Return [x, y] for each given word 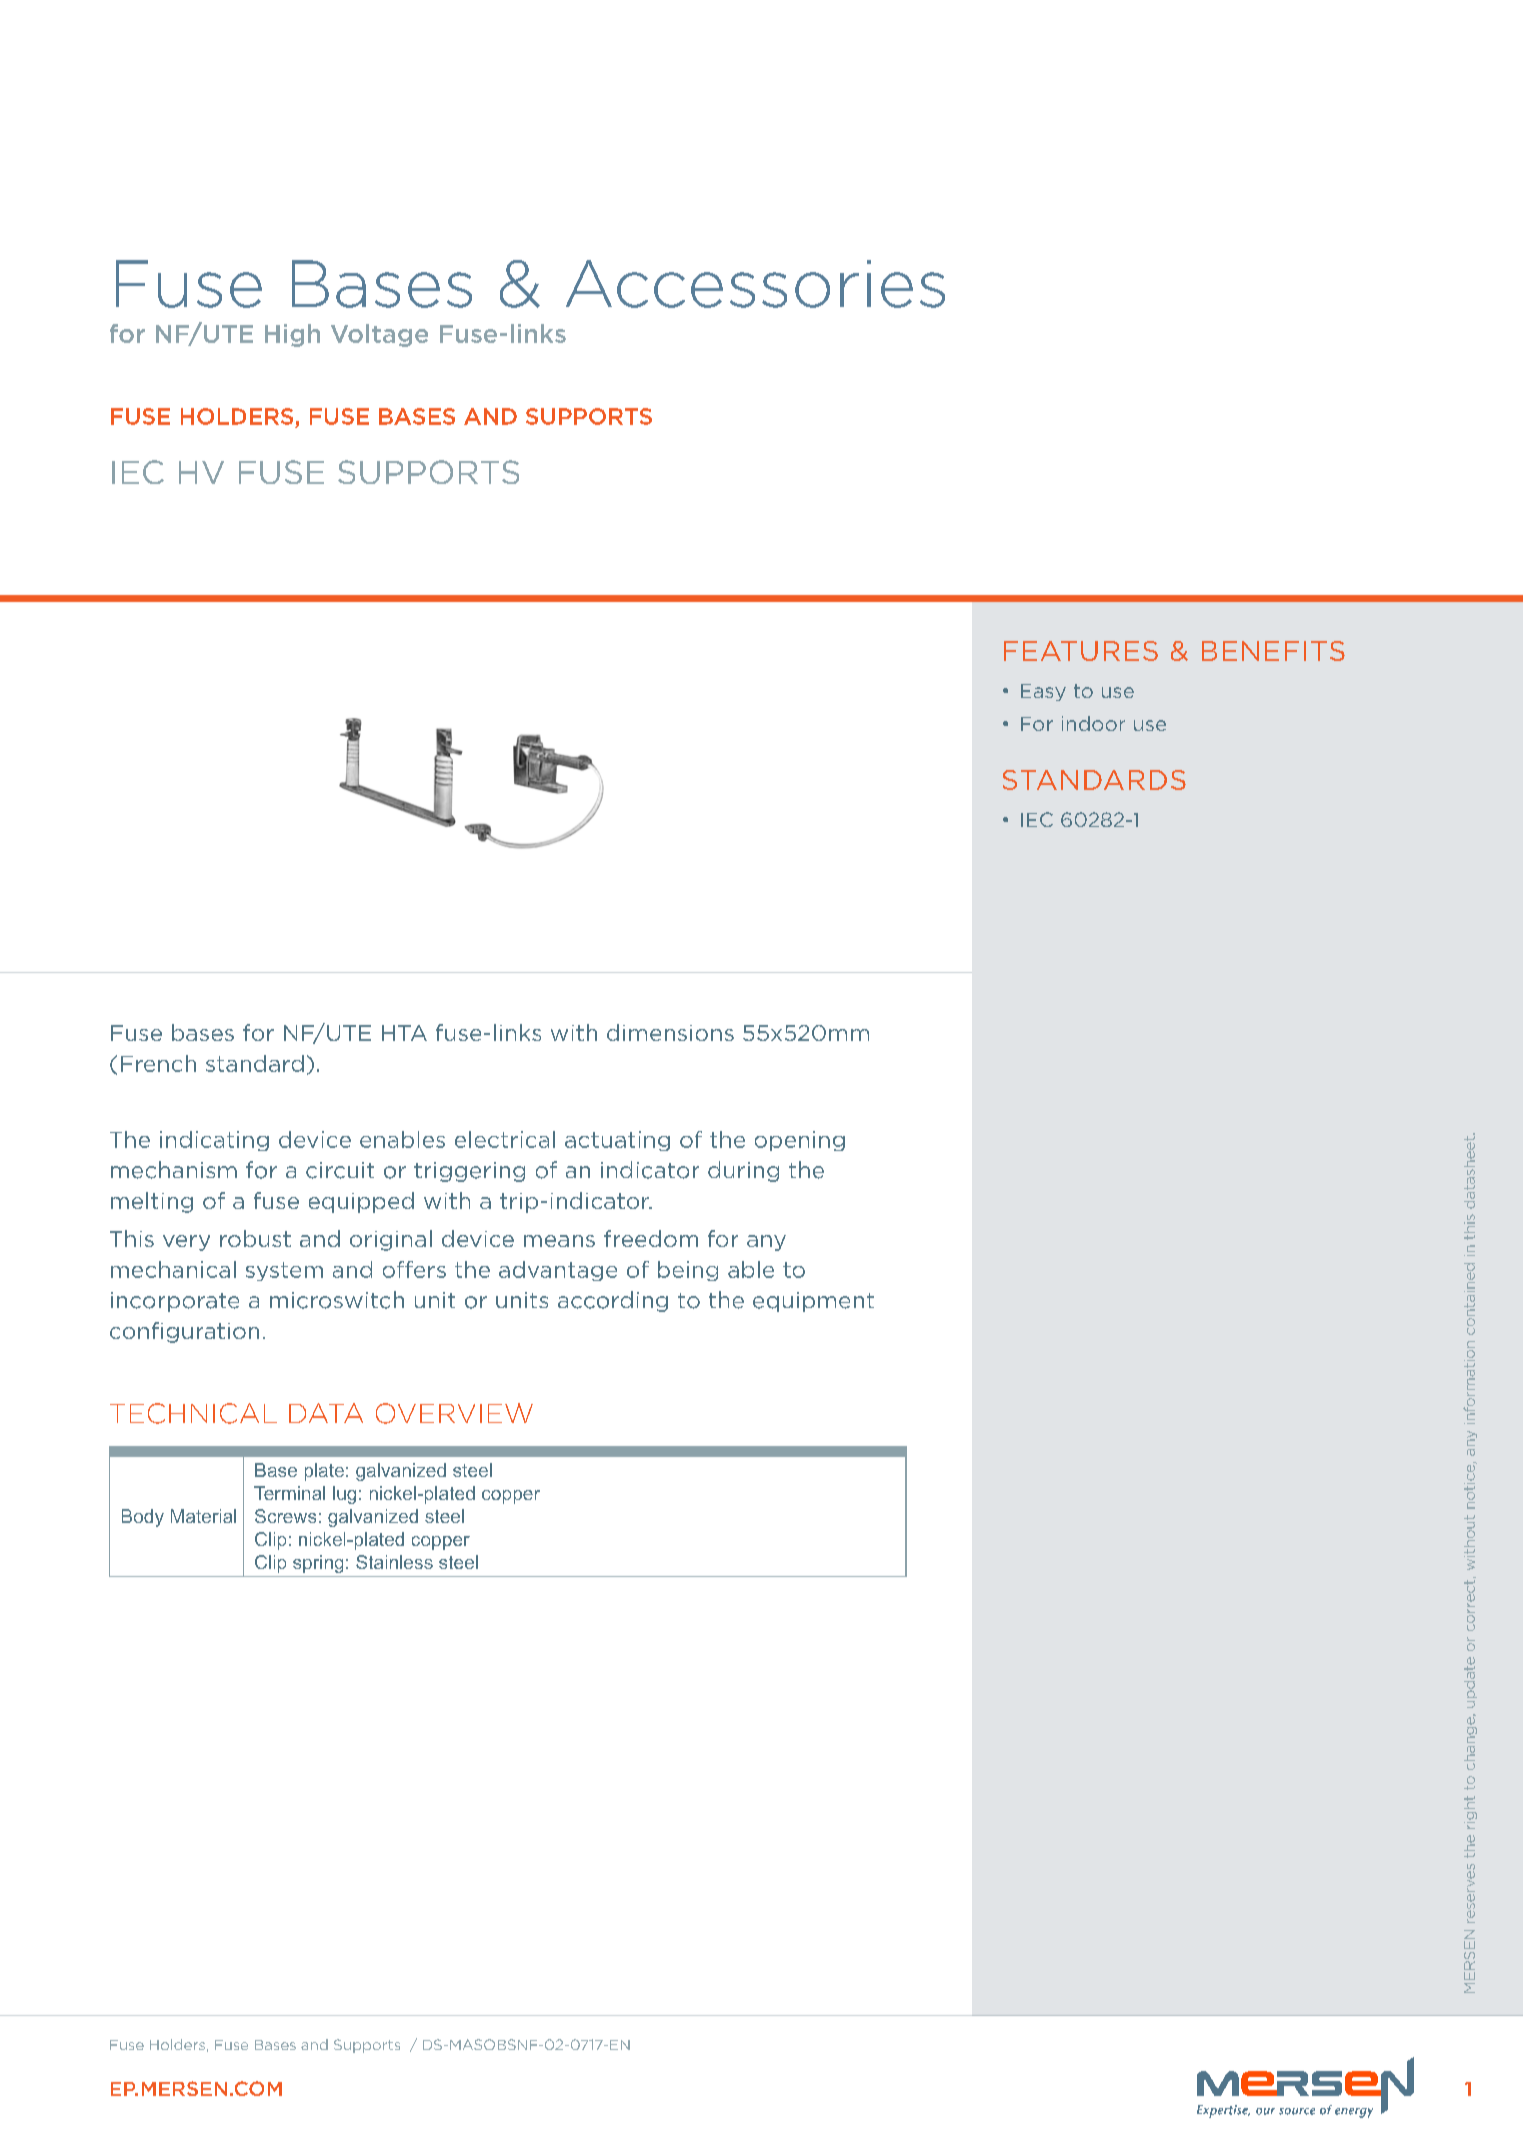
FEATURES [1081, 651]
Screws [285, 1516]
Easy [1043, 692]
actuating [617, 1141]
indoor [1093, 723]
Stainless [394, 1562]
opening [800, 1141]
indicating [214, 1141]
